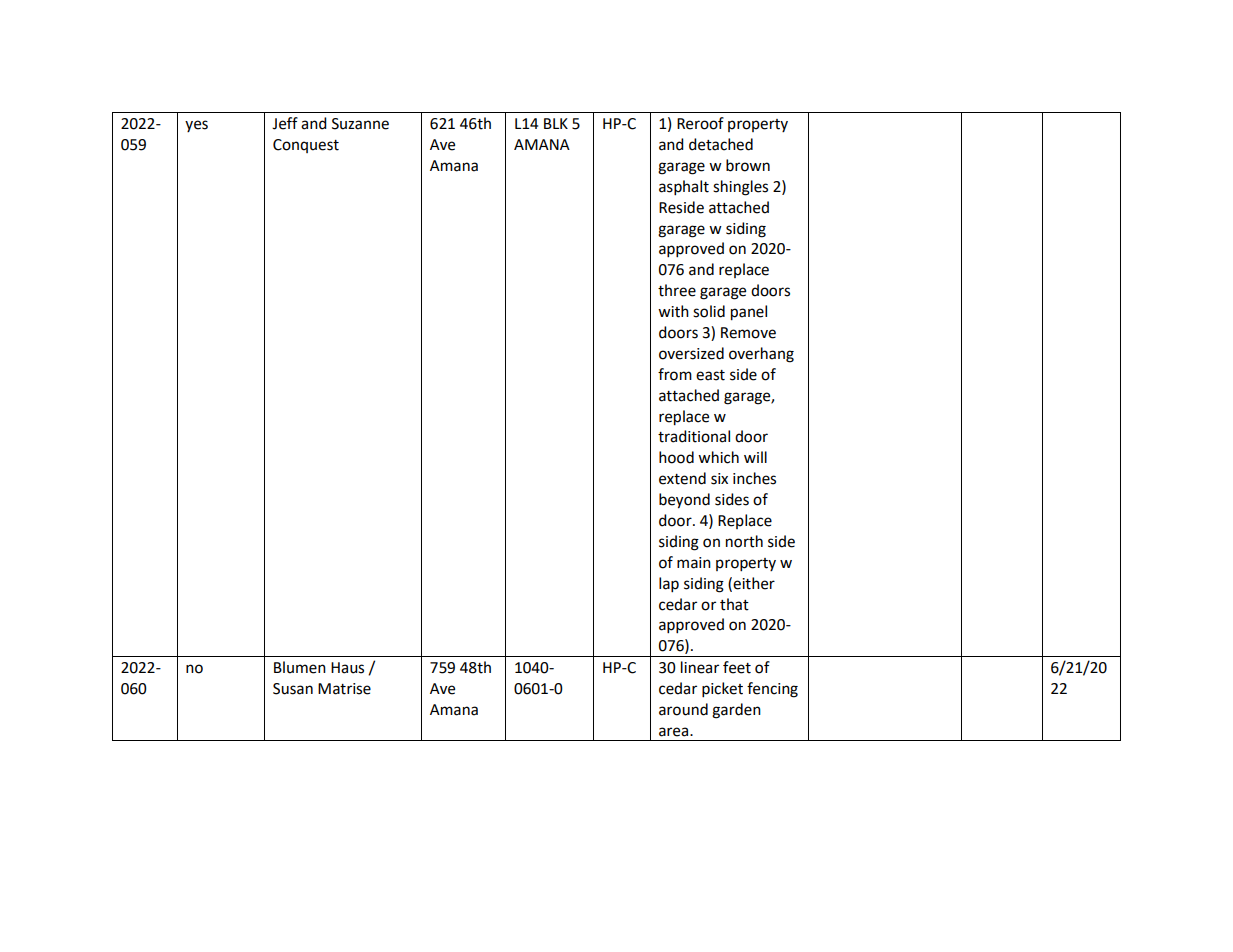 The width and height of the page is (1233, 952). I want to click on Haus, so click(347, 668).
